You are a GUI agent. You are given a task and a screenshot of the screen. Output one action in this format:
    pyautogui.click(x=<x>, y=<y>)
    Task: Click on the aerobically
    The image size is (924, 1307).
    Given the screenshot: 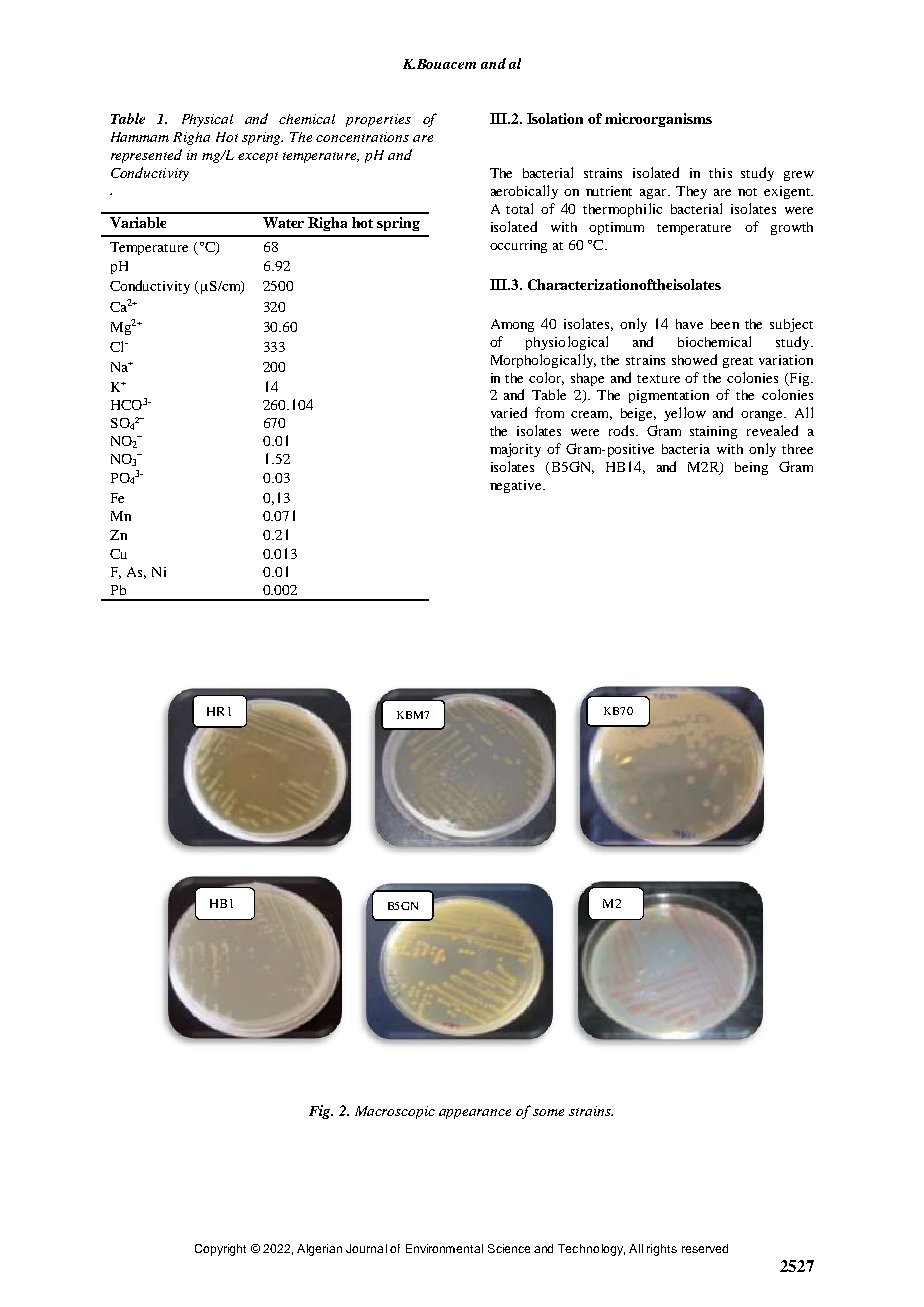 What is the action you would take?
    pyautogui.click(x=524, y=192)
